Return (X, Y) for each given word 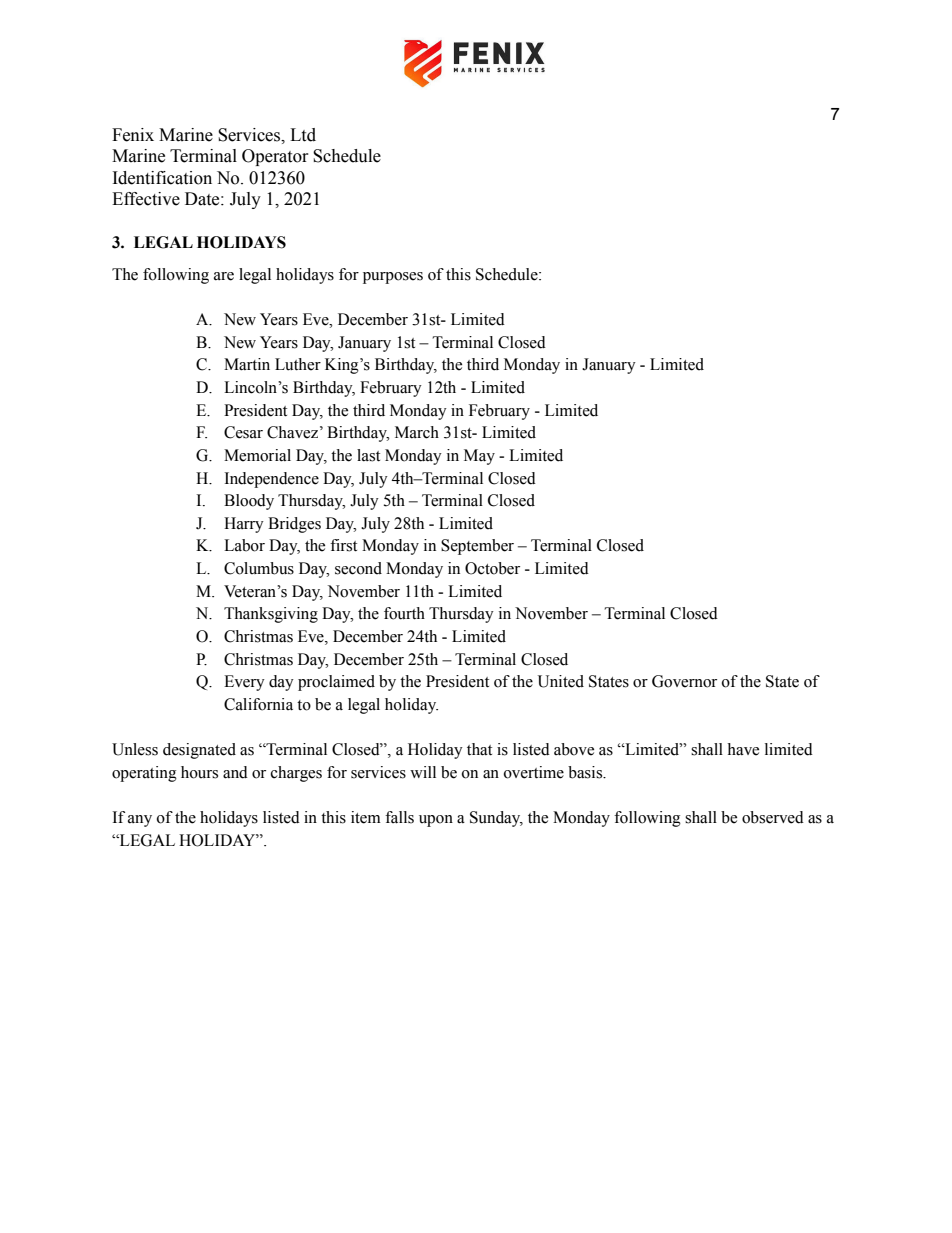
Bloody (249, 502)
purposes (393, 278)
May (479, 457)
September (477, 547)
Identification (162, 178)
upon (436, 821)
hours (199, 772)
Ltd (303, 135)
